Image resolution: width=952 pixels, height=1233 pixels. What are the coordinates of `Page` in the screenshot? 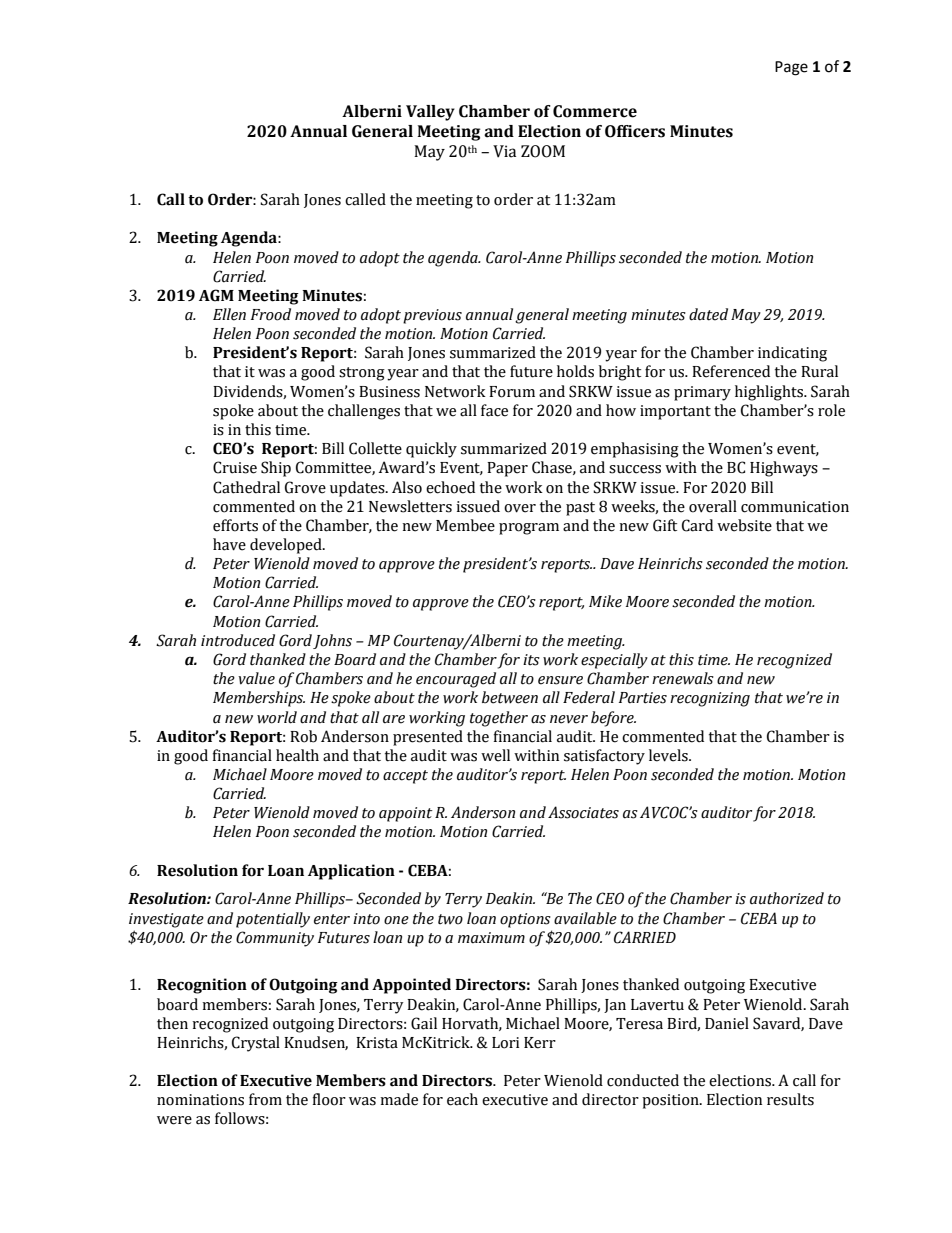 It's located at (791, 68).
